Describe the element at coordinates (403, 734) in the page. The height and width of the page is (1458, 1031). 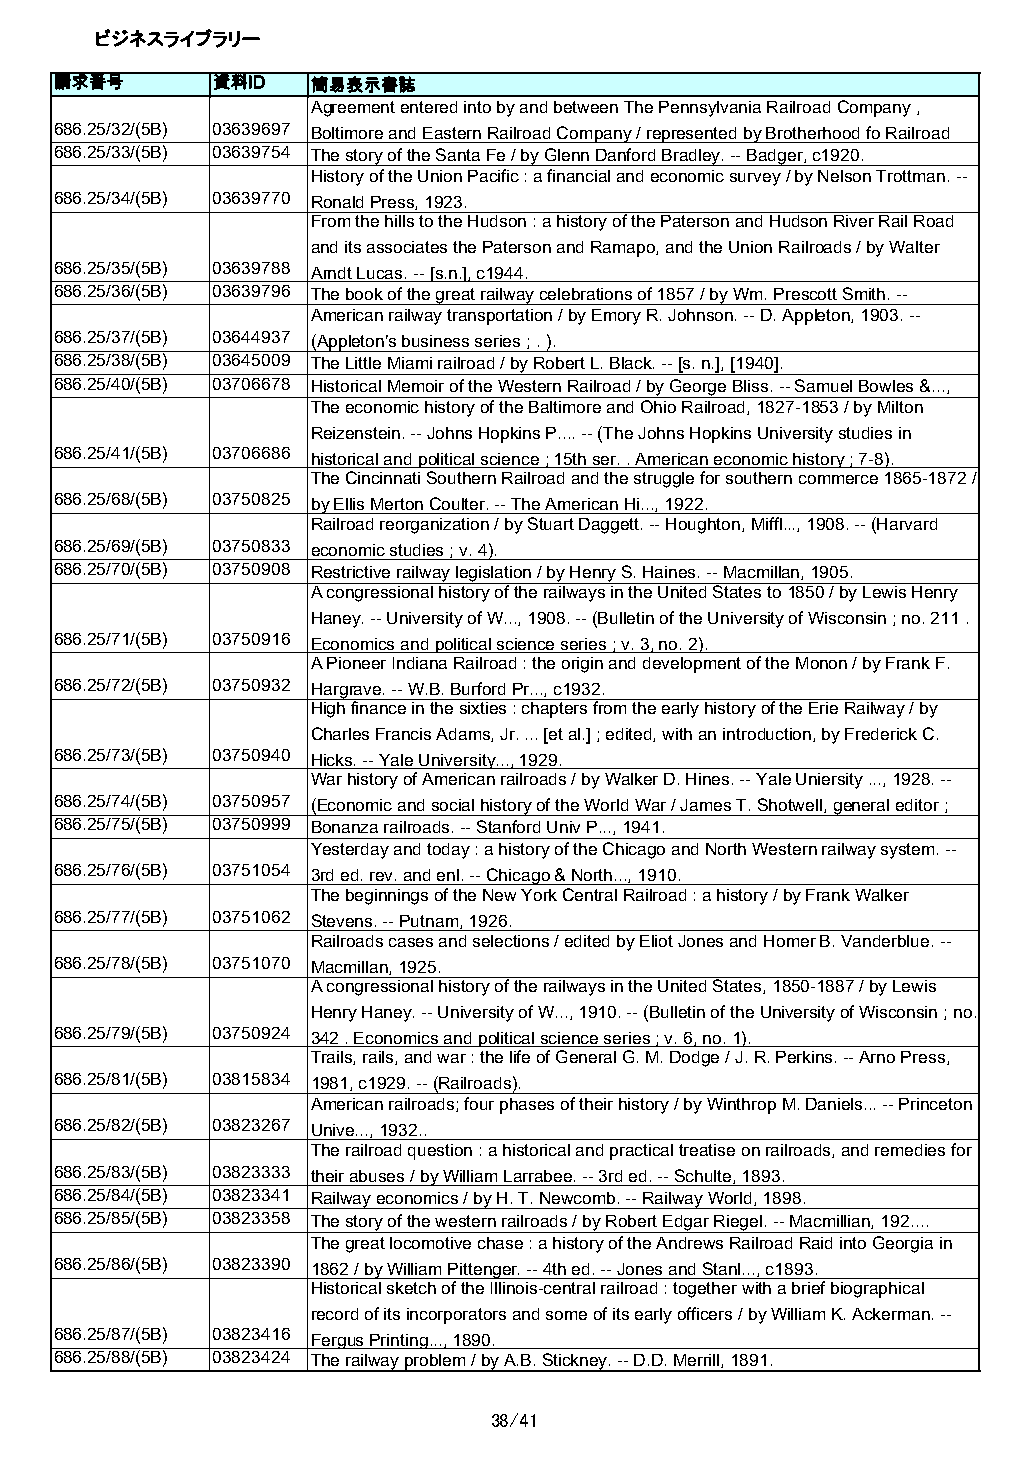
I see `Francis` at that location.
